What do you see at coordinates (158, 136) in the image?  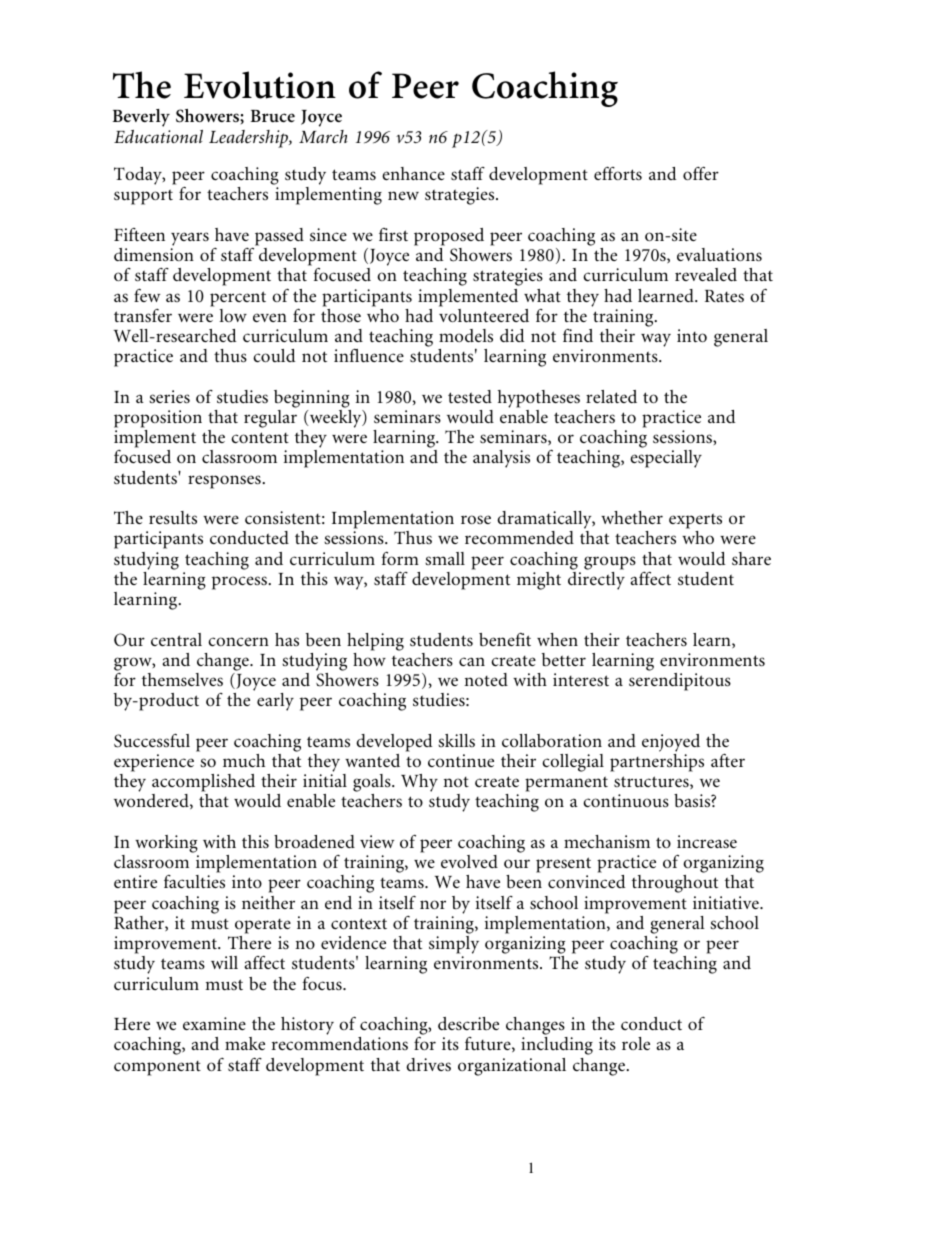 I see `Educational` at bounding box center [158, 136].
